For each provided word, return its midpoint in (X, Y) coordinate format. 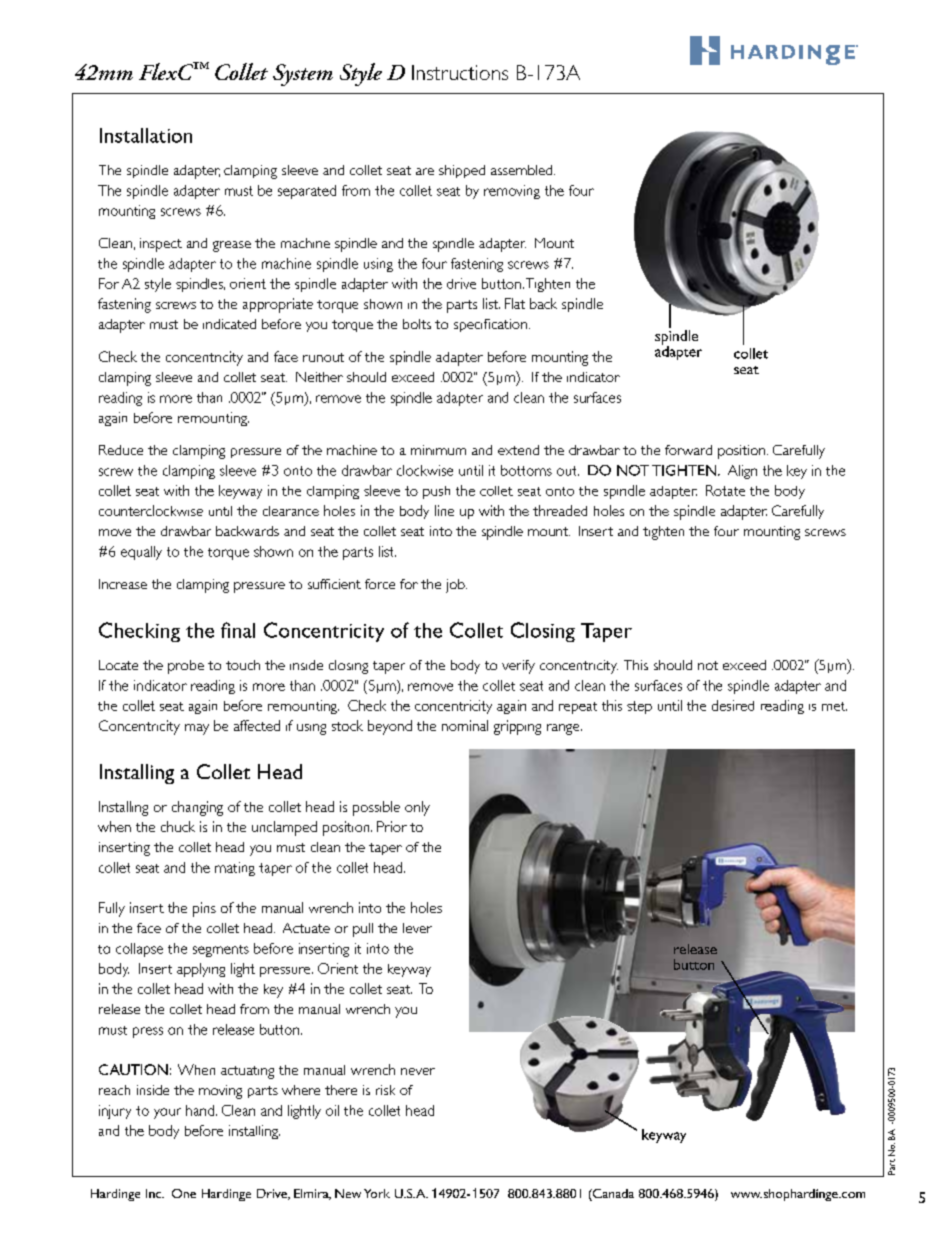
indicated (229, 324)
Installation (146, 135)
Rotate (725, 490)
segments (221, 951)
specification (490, 325)
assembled (523, 170)
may (197, 729)
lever (417, 928)
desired (733, 705)
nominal (465, 725)
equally (141, 553)
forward (688, 450)
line (444, 510)
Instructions (460, 72)
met (834, 706)
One (184, 1193)
